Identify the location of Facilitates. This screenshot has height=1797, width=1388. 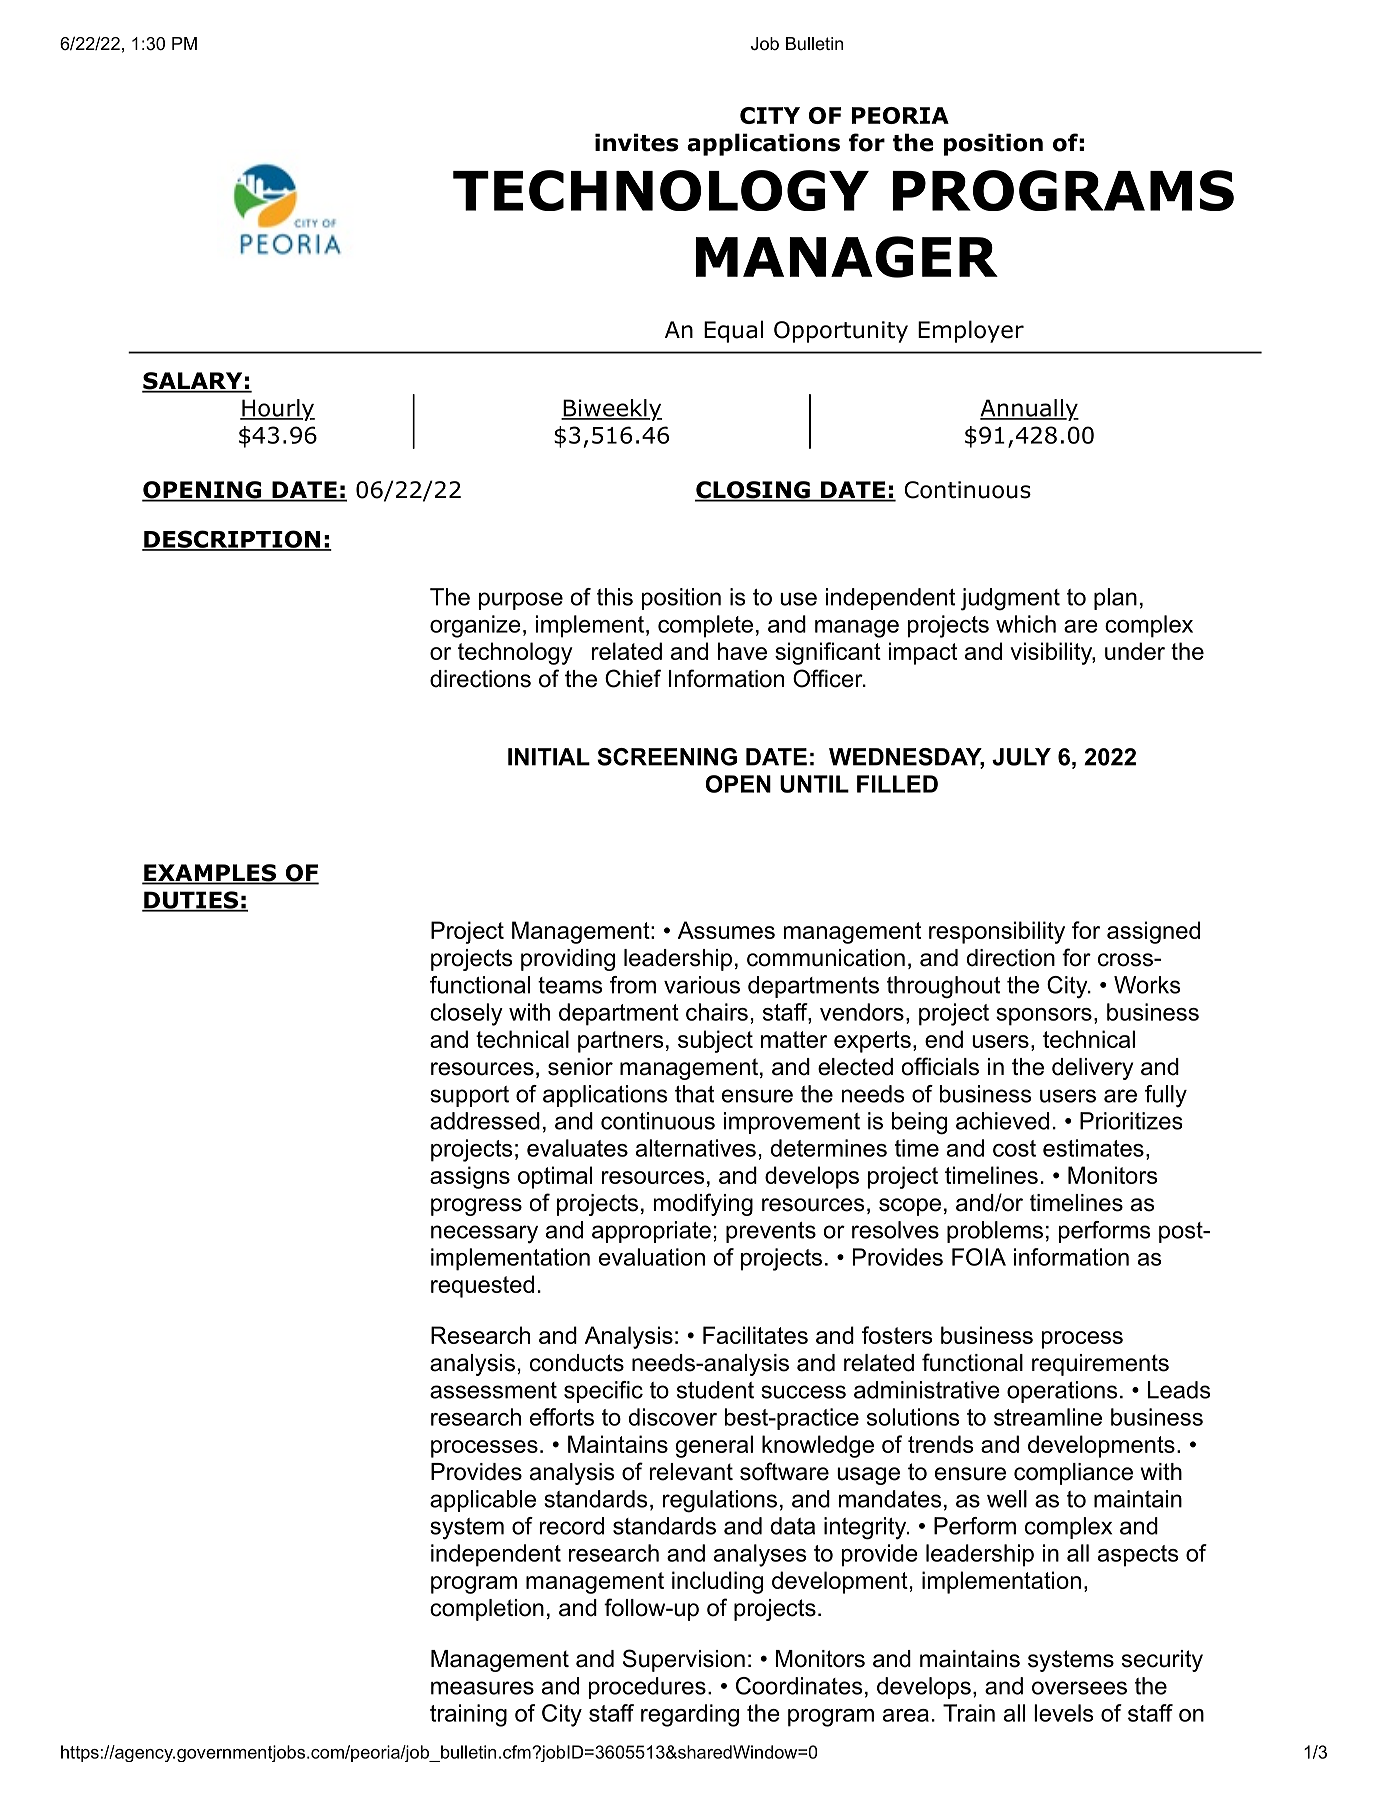
(755, 1335).
